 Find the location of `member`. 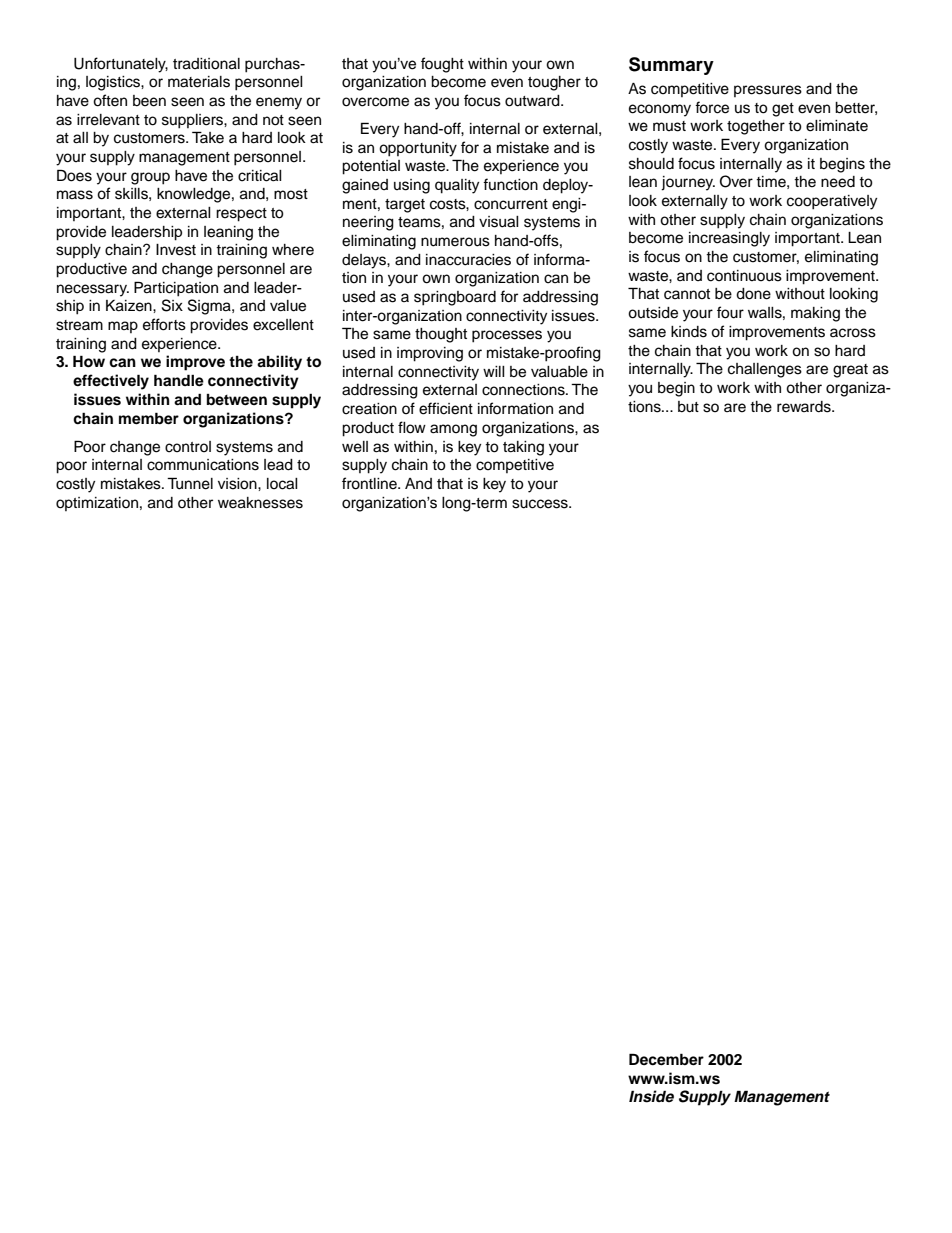

member is located at coordinates (149, 418).
